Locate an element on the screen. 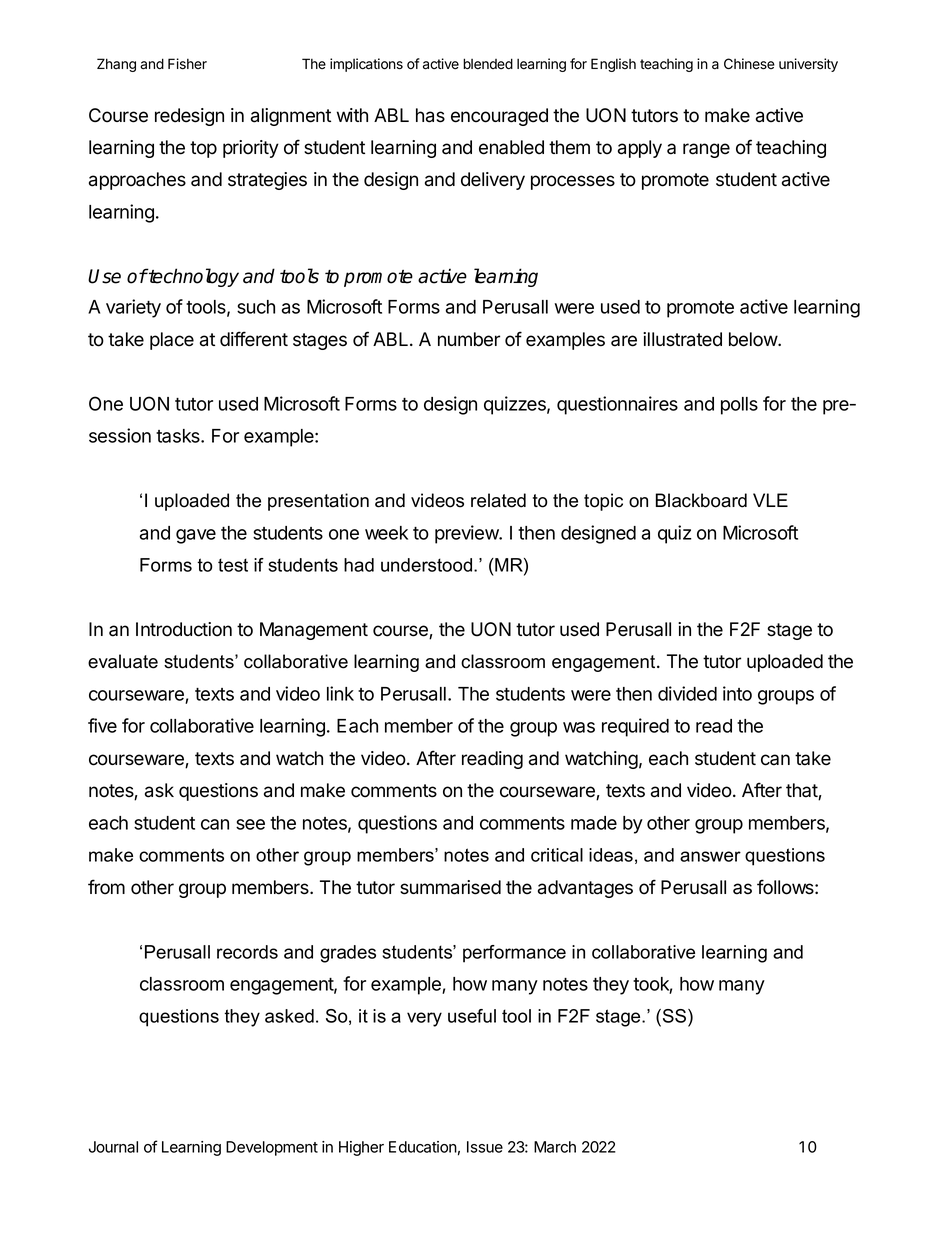 The height and width of the screenshot is (1233, 952). was is located at coordinates (579, 727).
